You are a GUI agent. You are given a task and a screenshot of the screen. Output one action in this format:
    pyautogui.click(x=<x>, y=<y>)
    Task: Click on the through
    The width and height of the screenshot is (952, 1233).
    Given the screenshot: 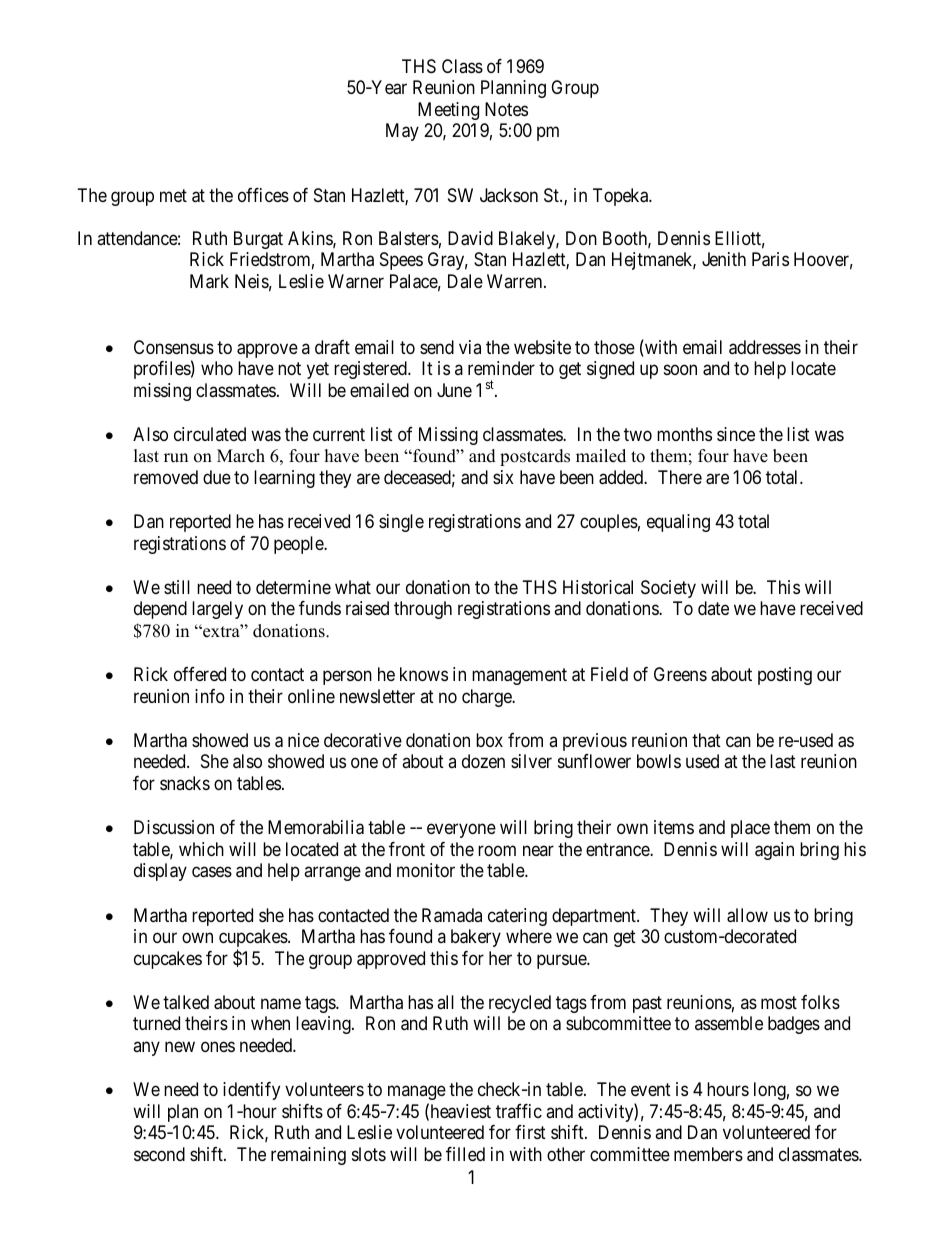 What is the action you would take?
    pyautogui.click(x=423, y=610)
